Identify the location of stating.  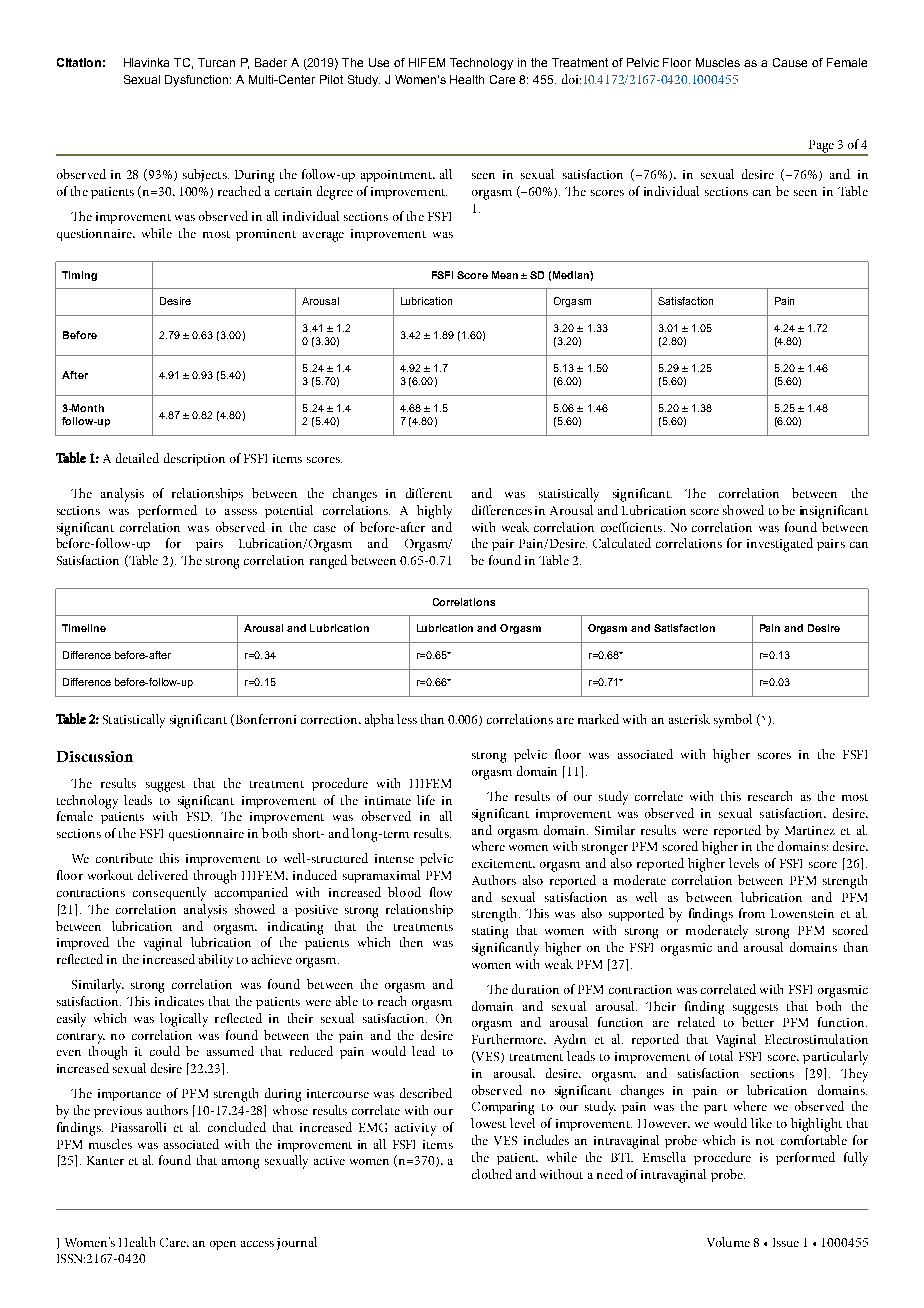
(490, 932).
